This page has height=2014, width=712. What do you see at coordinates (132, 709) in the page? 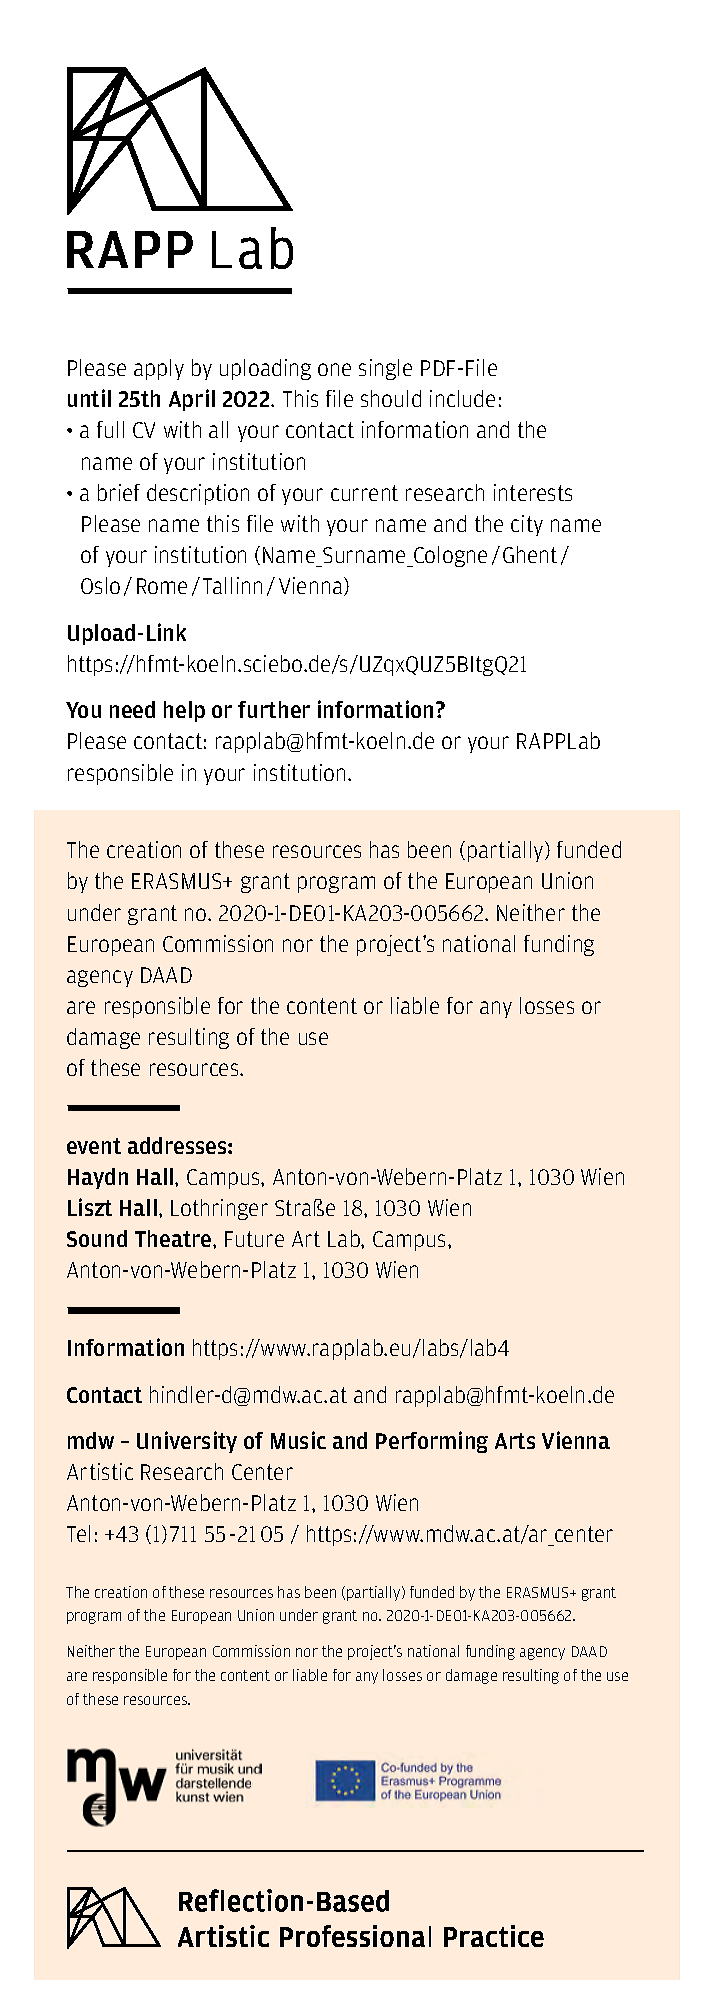
I see `need` at bounding box center [132, 709].
